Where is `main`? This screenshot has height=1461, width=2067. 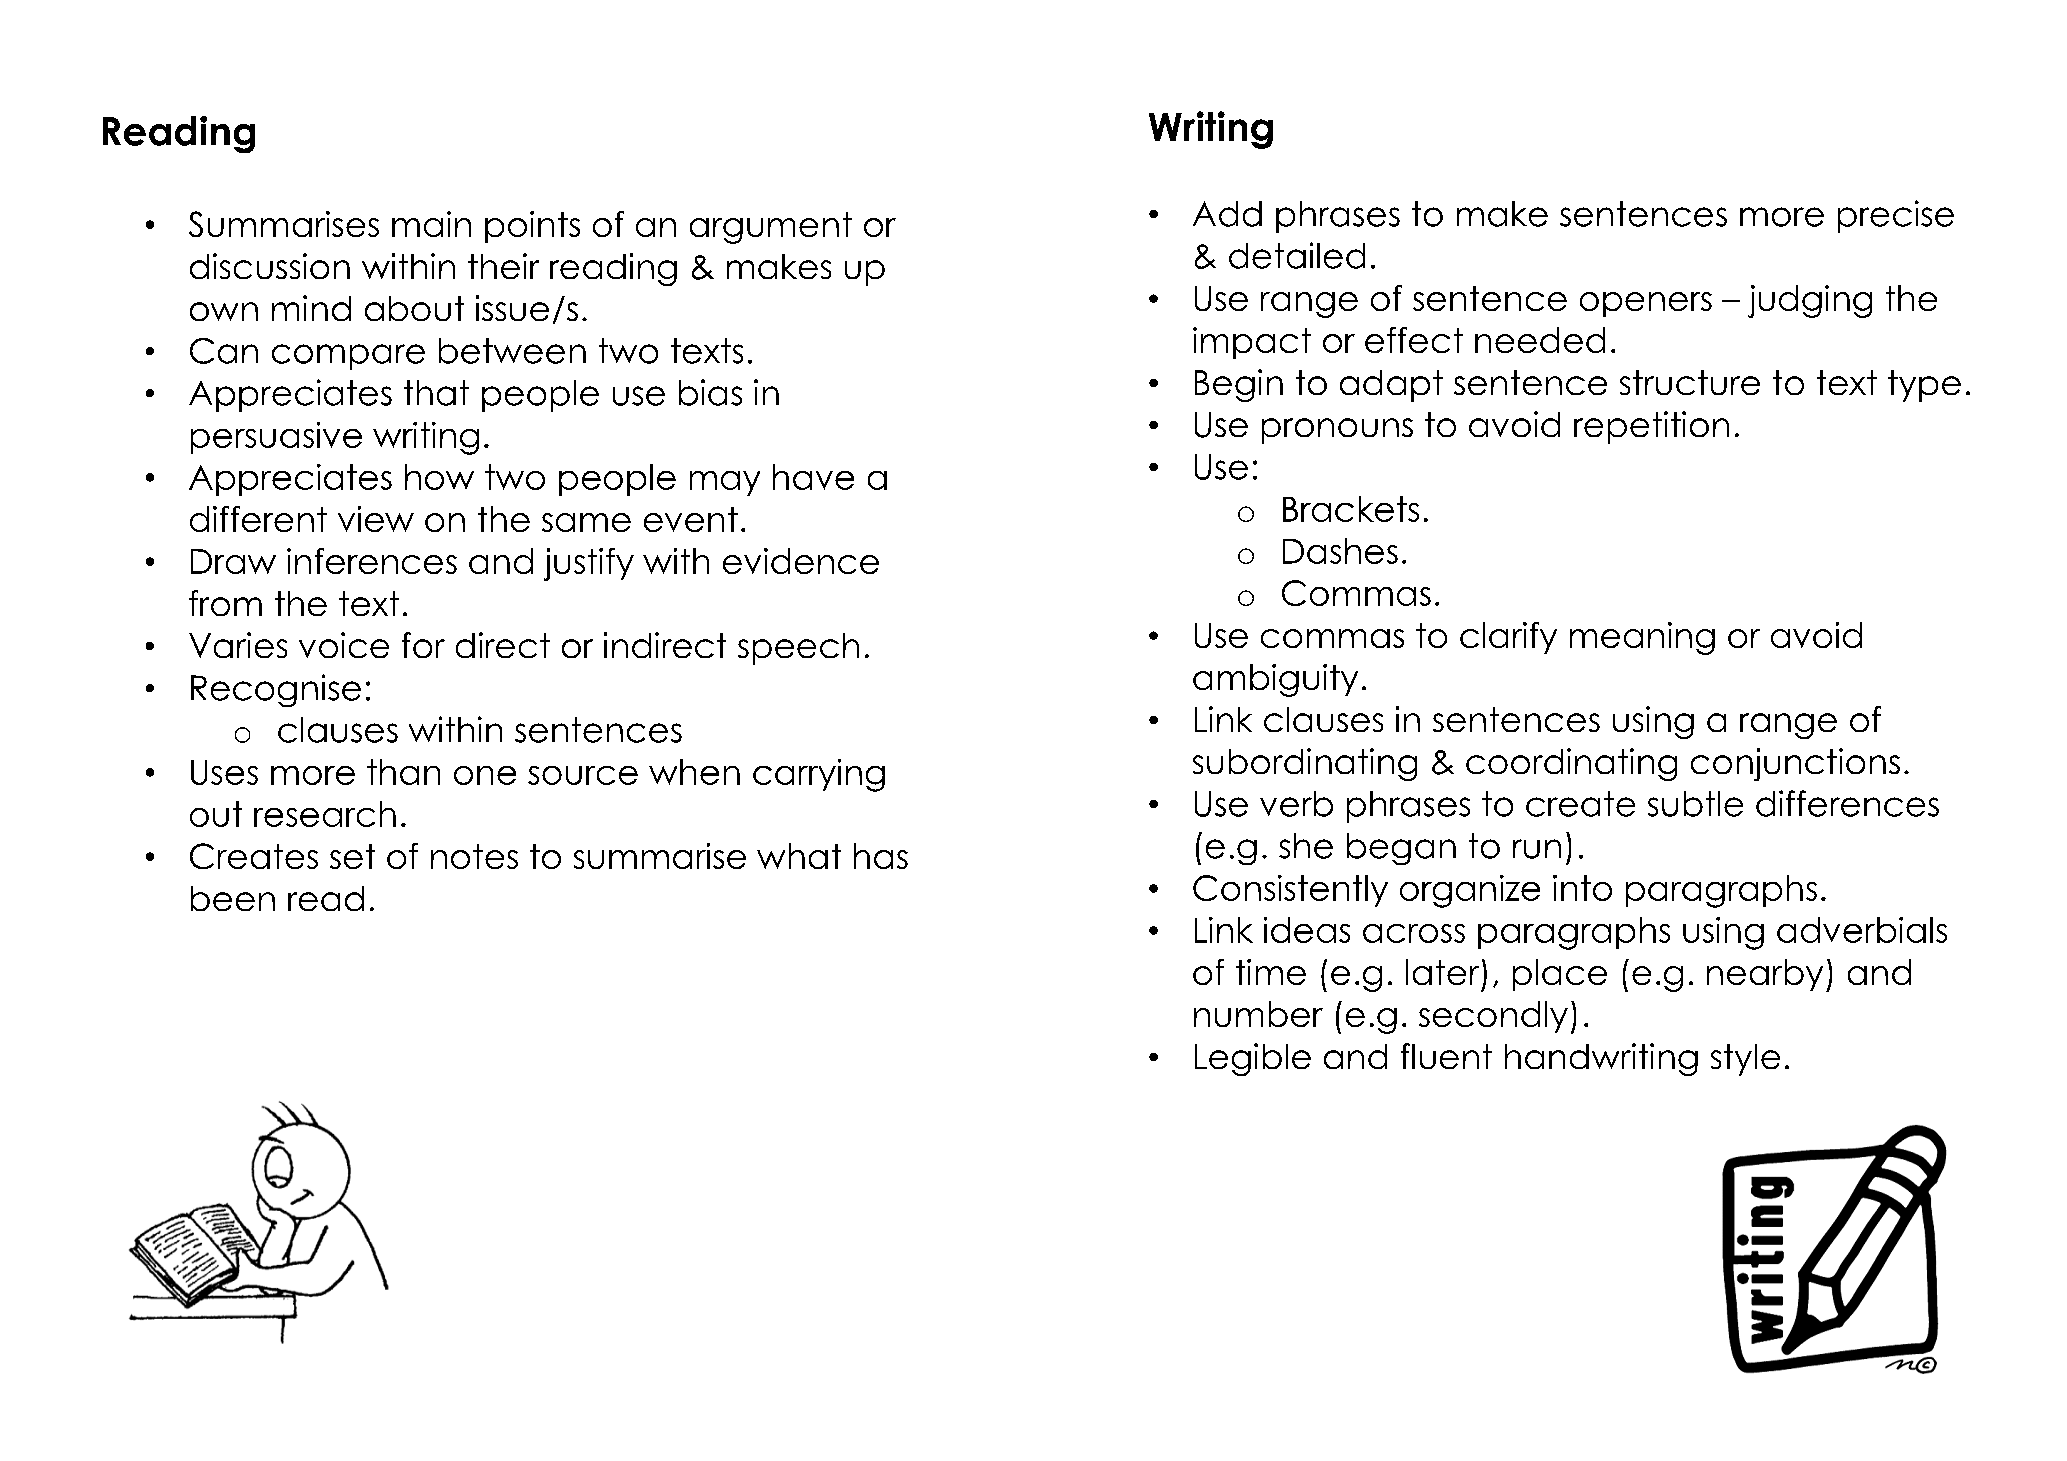 main is located at coordinates (431, 224).
